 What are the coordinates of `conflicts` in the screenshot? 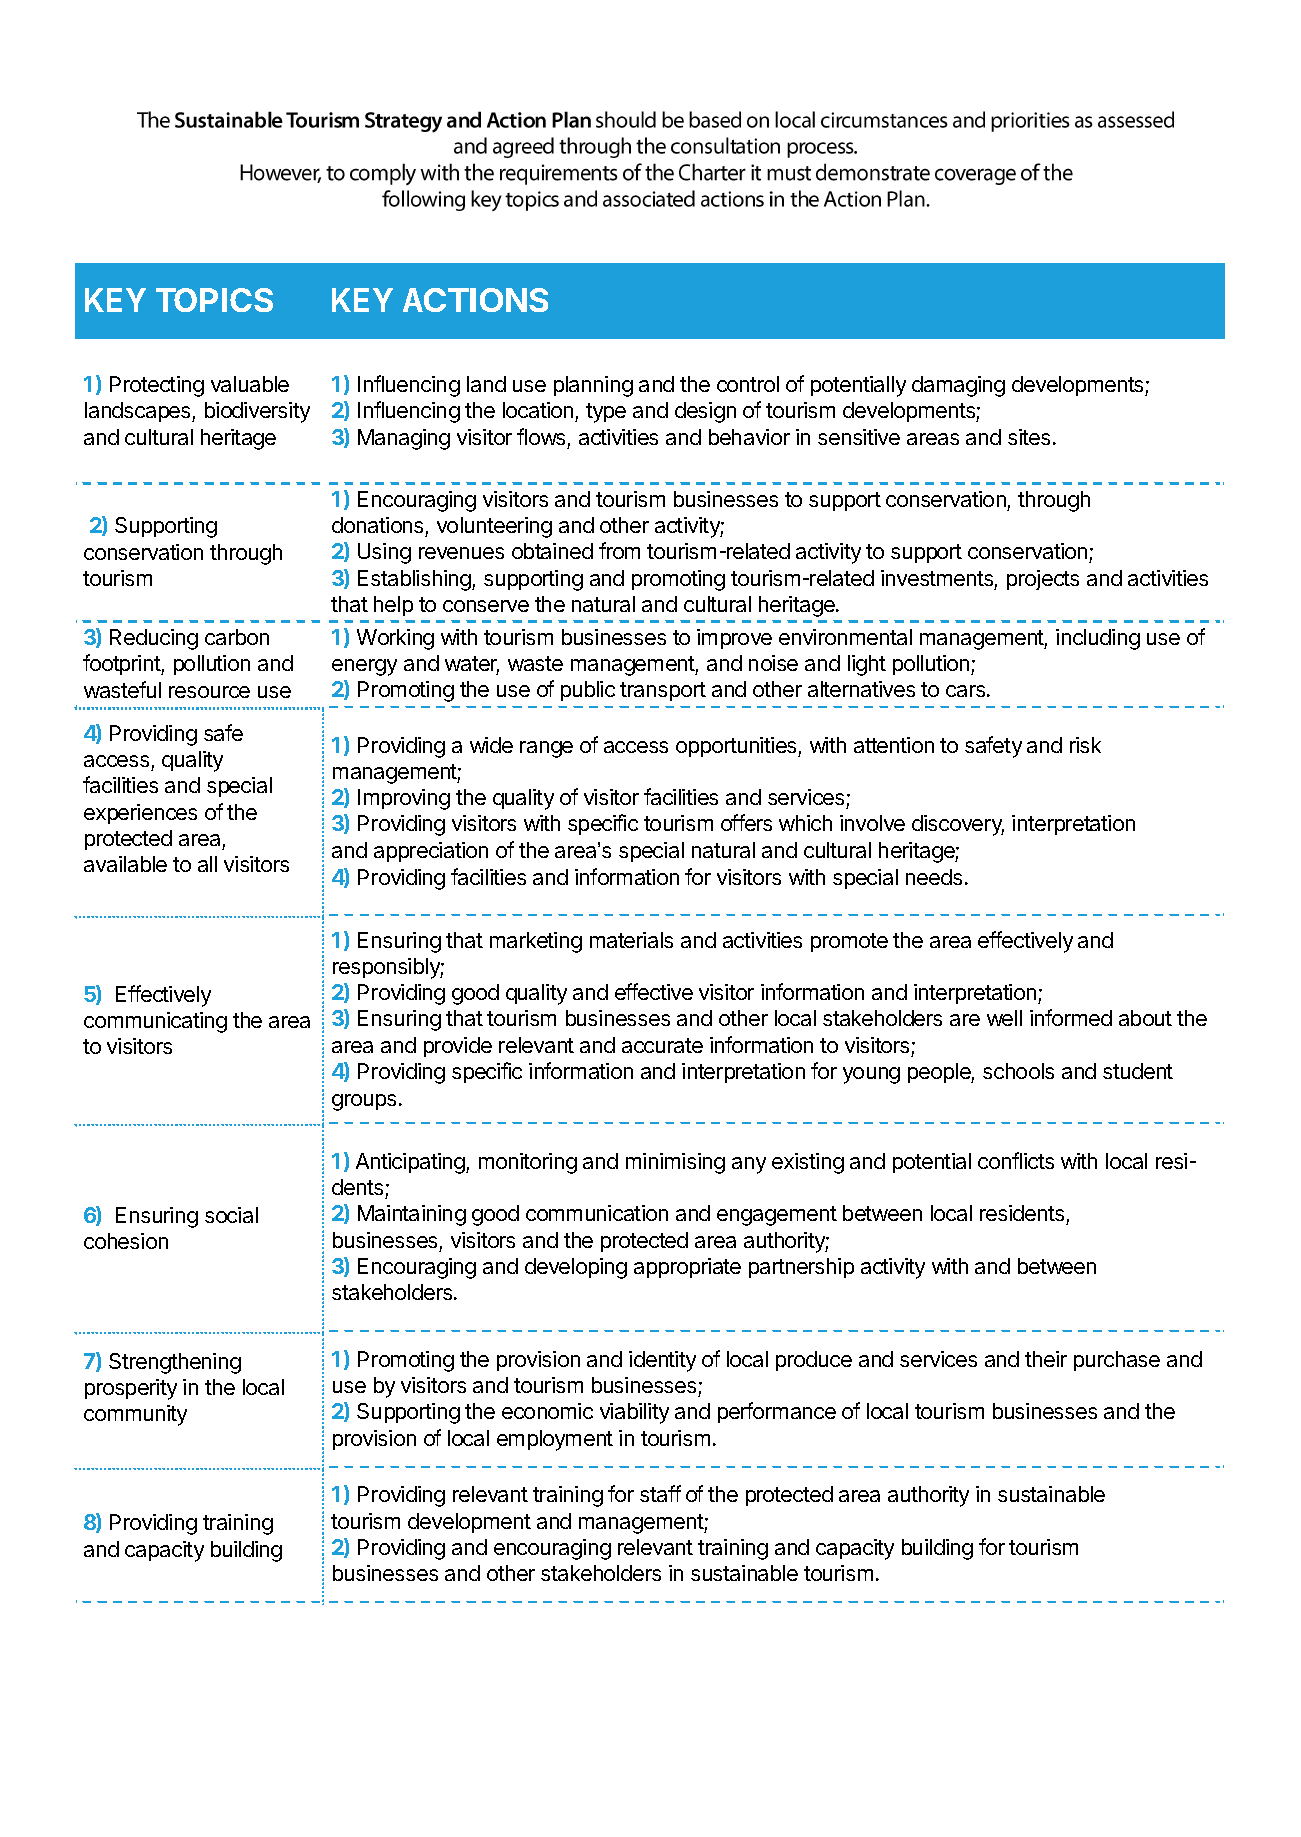 It's located at (1016, 1160).
